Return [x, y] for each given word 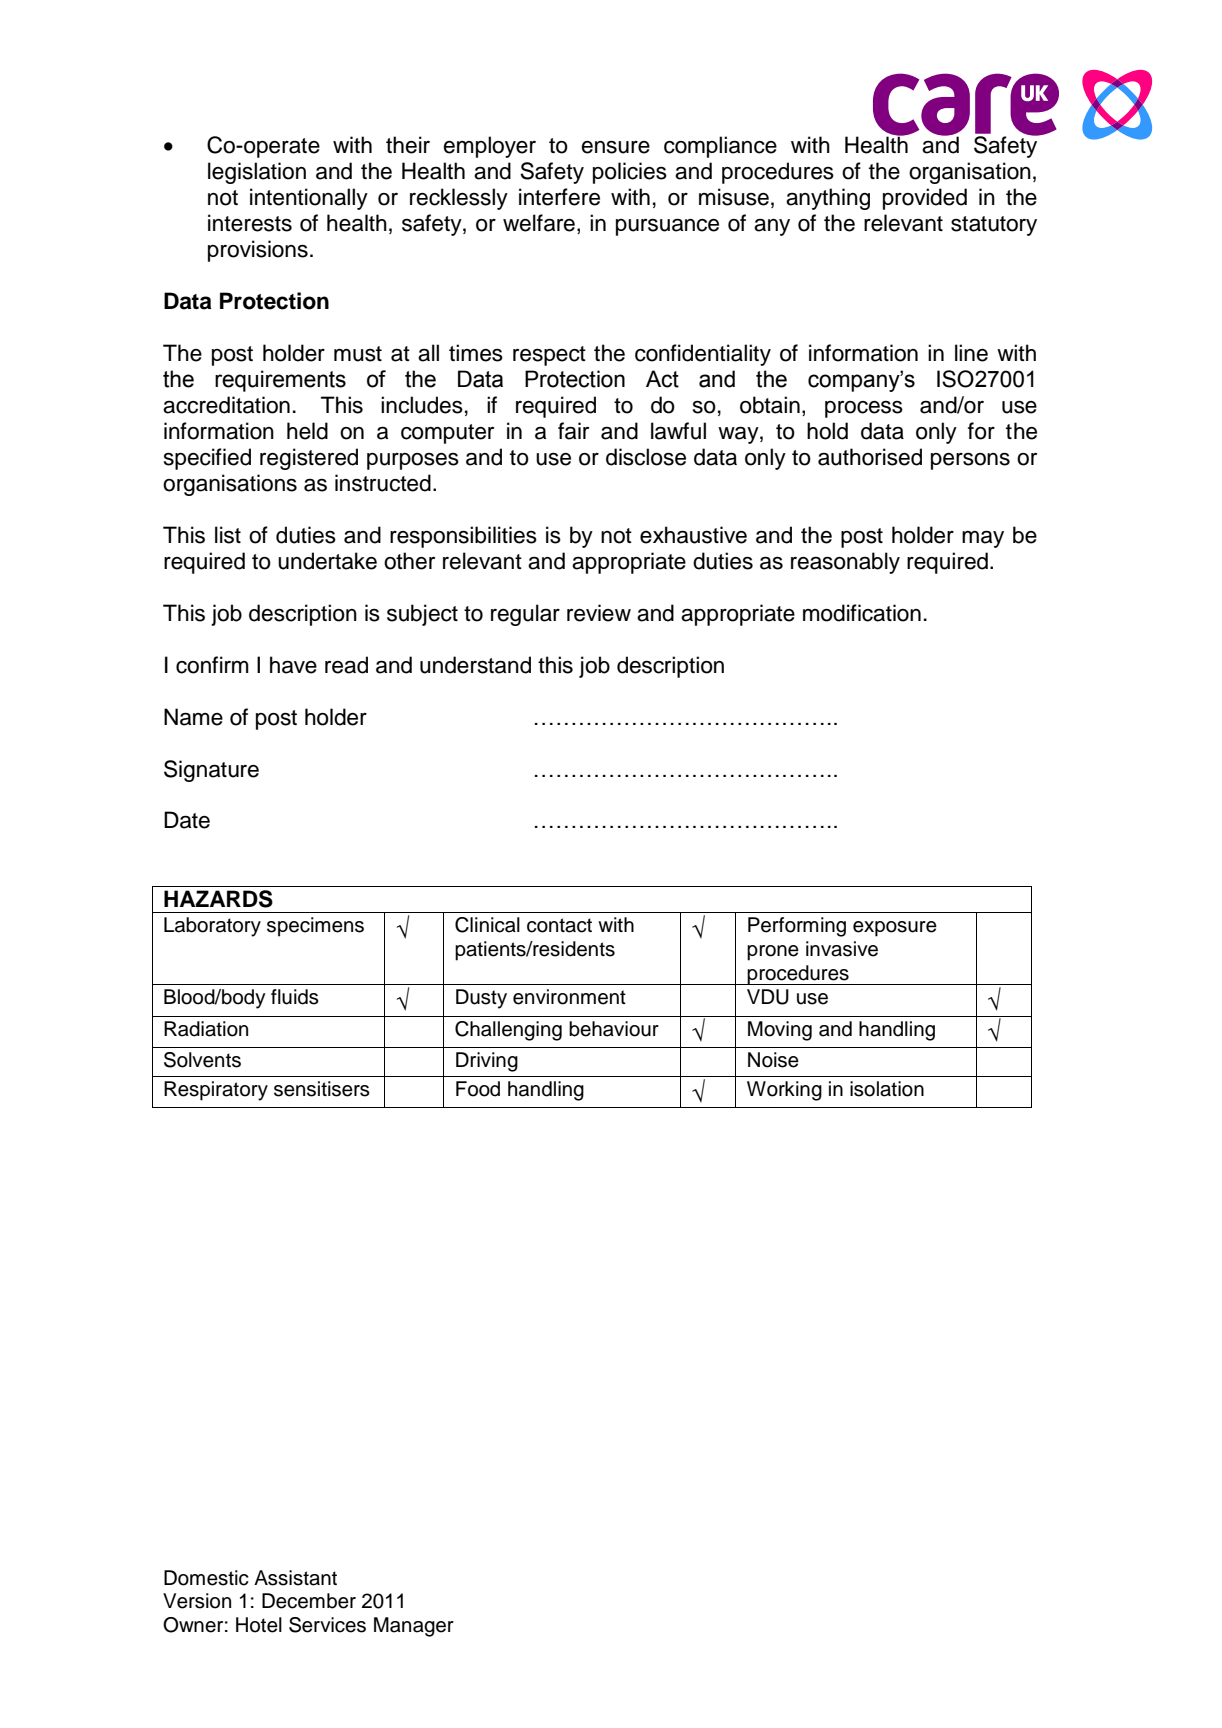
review [599, 613]
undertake [327, 561]
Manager [414, 1627]
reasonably [845, 563]
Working [784, 1091]
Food [478, 1089]
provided [925, 199]
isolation [887, 1089]
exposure [895, 929]
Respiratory [216, 1091]
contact [559, 925]
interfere [559, 197]
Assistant [295, 1578]
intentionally [309, 199]
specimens [315, 927]
